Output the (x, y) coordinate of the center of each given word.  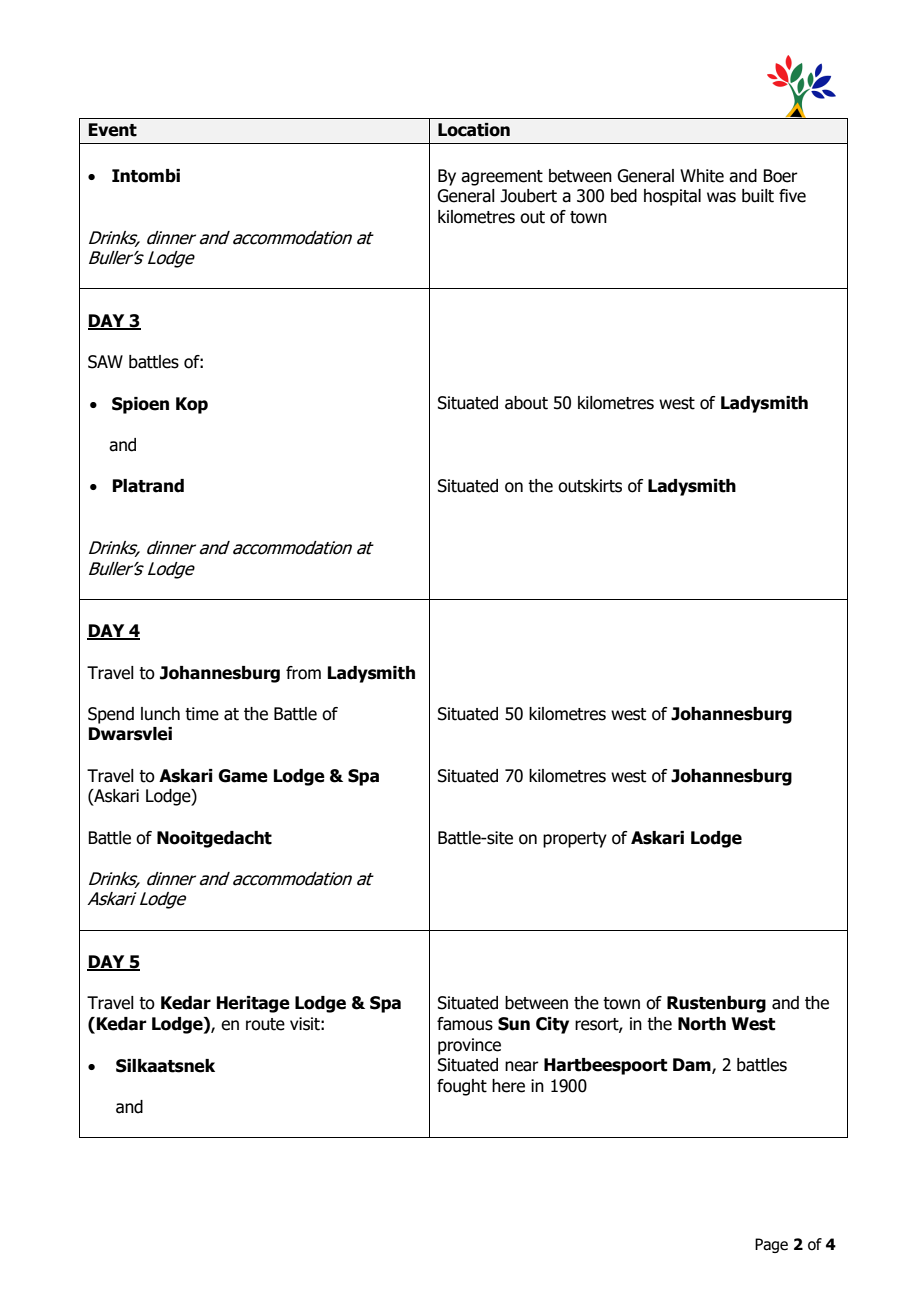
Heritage (253, 1004)
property (575, 840)
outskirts (590, 486)
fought (462, 1087)
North (702, 1024)
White (702, 176)
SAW (105, 362)
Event (113, 130)
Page (771, 1245)
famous (465, 1024)
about (526, 403)
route (265, 1024)
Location (474, 130)
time (202, 714)
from (303, 673)
